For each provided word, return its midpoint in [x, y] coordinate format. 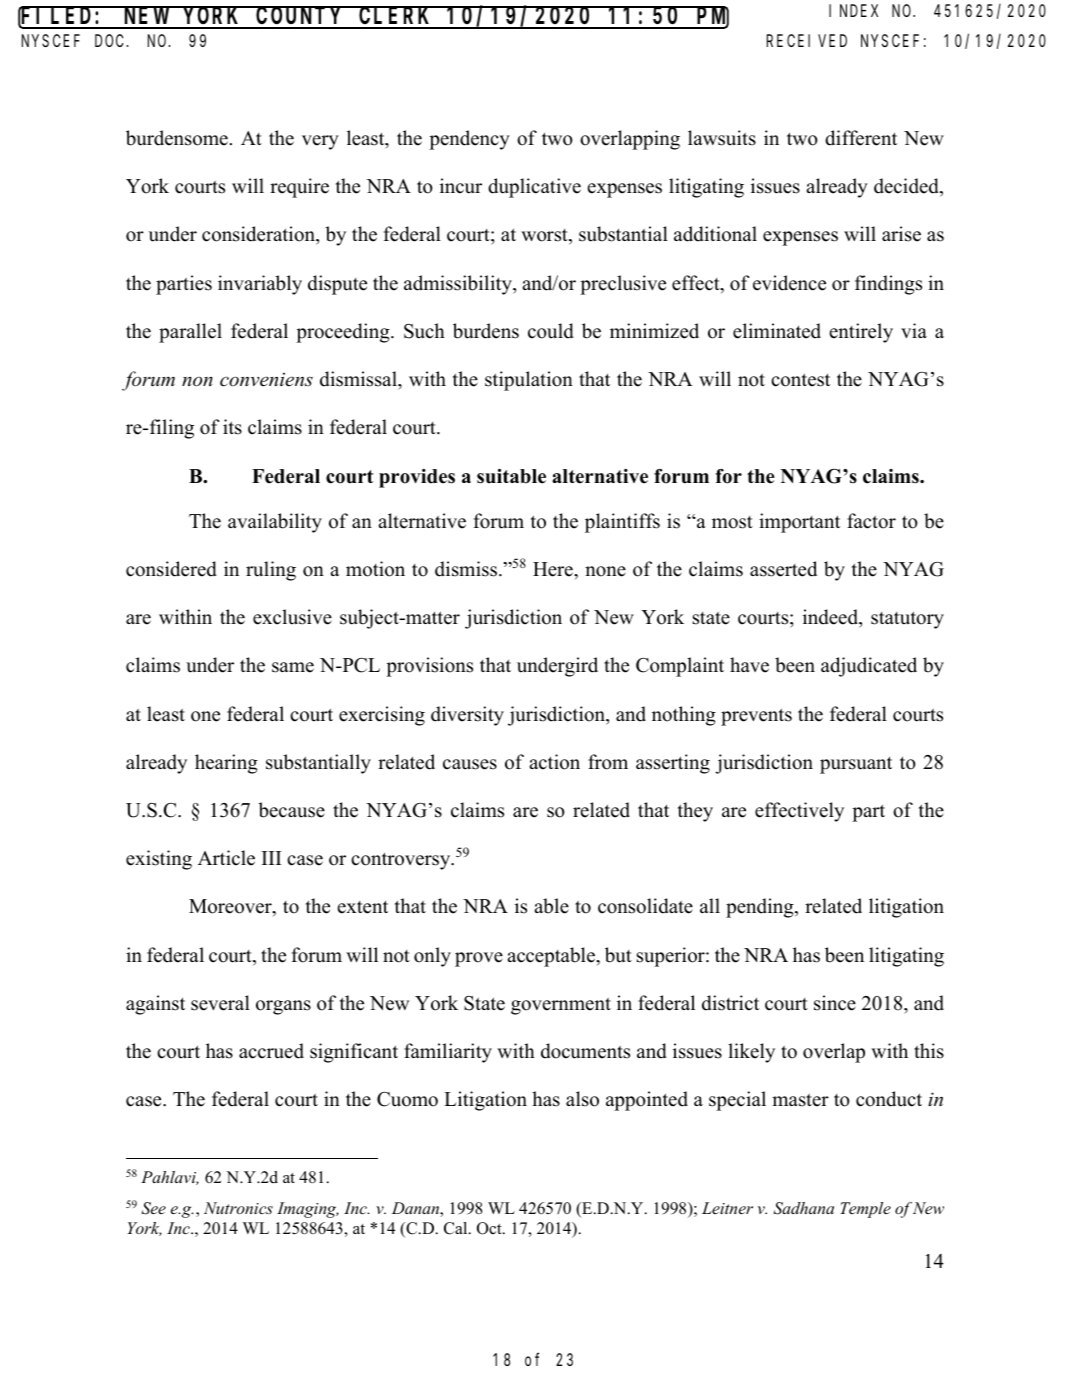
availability [275, 523]
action [554, 762]
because [291, 810]
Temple [865, 1210]
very [320, 142]
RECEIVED [807, 41]
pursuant [856, 765]
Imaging [308, 1210]
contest [800, 380]
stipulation [529, 381]
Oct [490, 1228]
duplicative [534, 188]
